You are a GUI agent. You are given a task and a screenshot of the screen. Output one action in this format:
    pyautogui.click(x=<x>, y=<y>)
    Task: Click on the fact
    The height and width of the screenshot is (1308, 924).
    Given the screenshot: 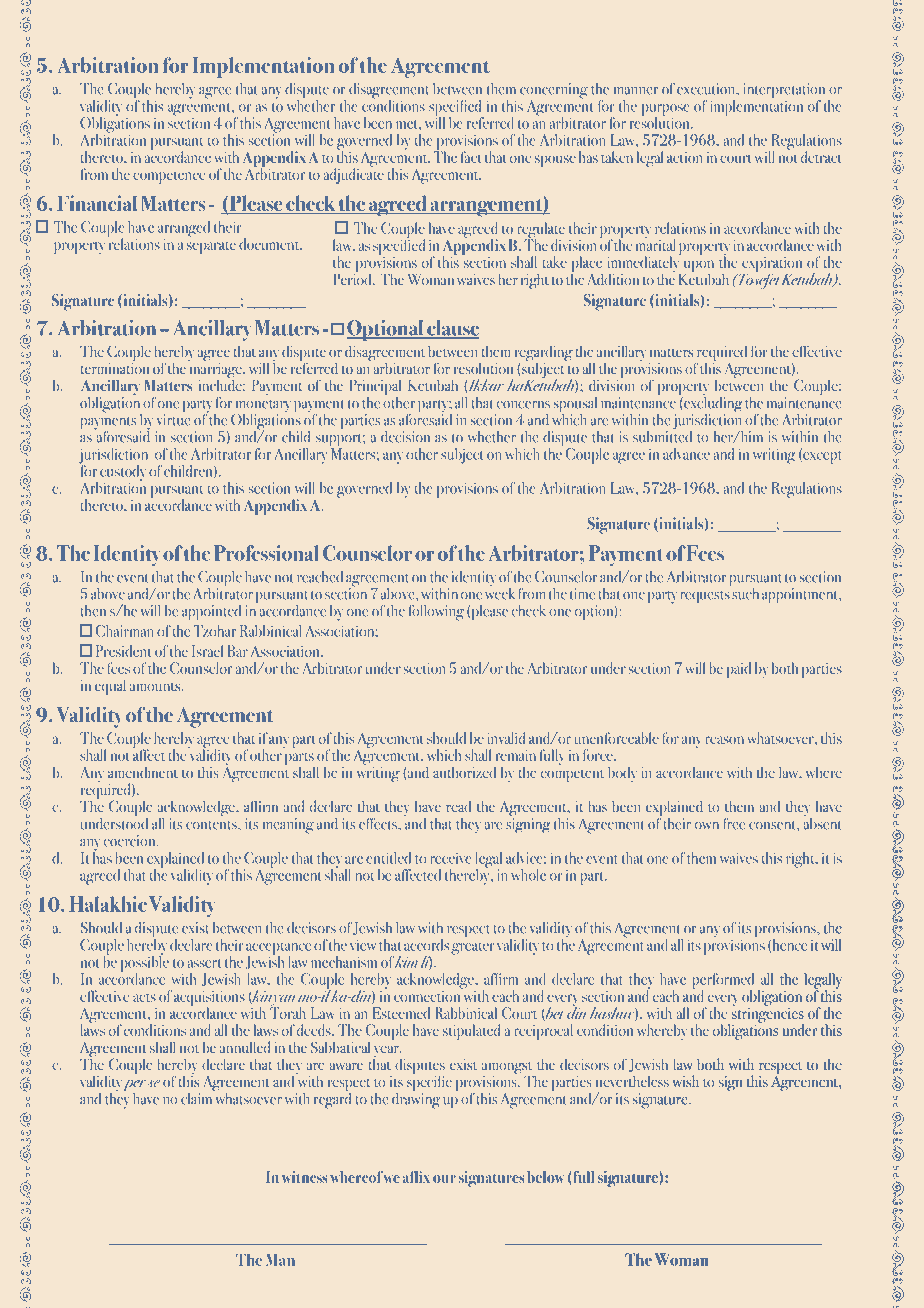 What is the action you would take?
    pyautogui.click(x=471, y=157)
